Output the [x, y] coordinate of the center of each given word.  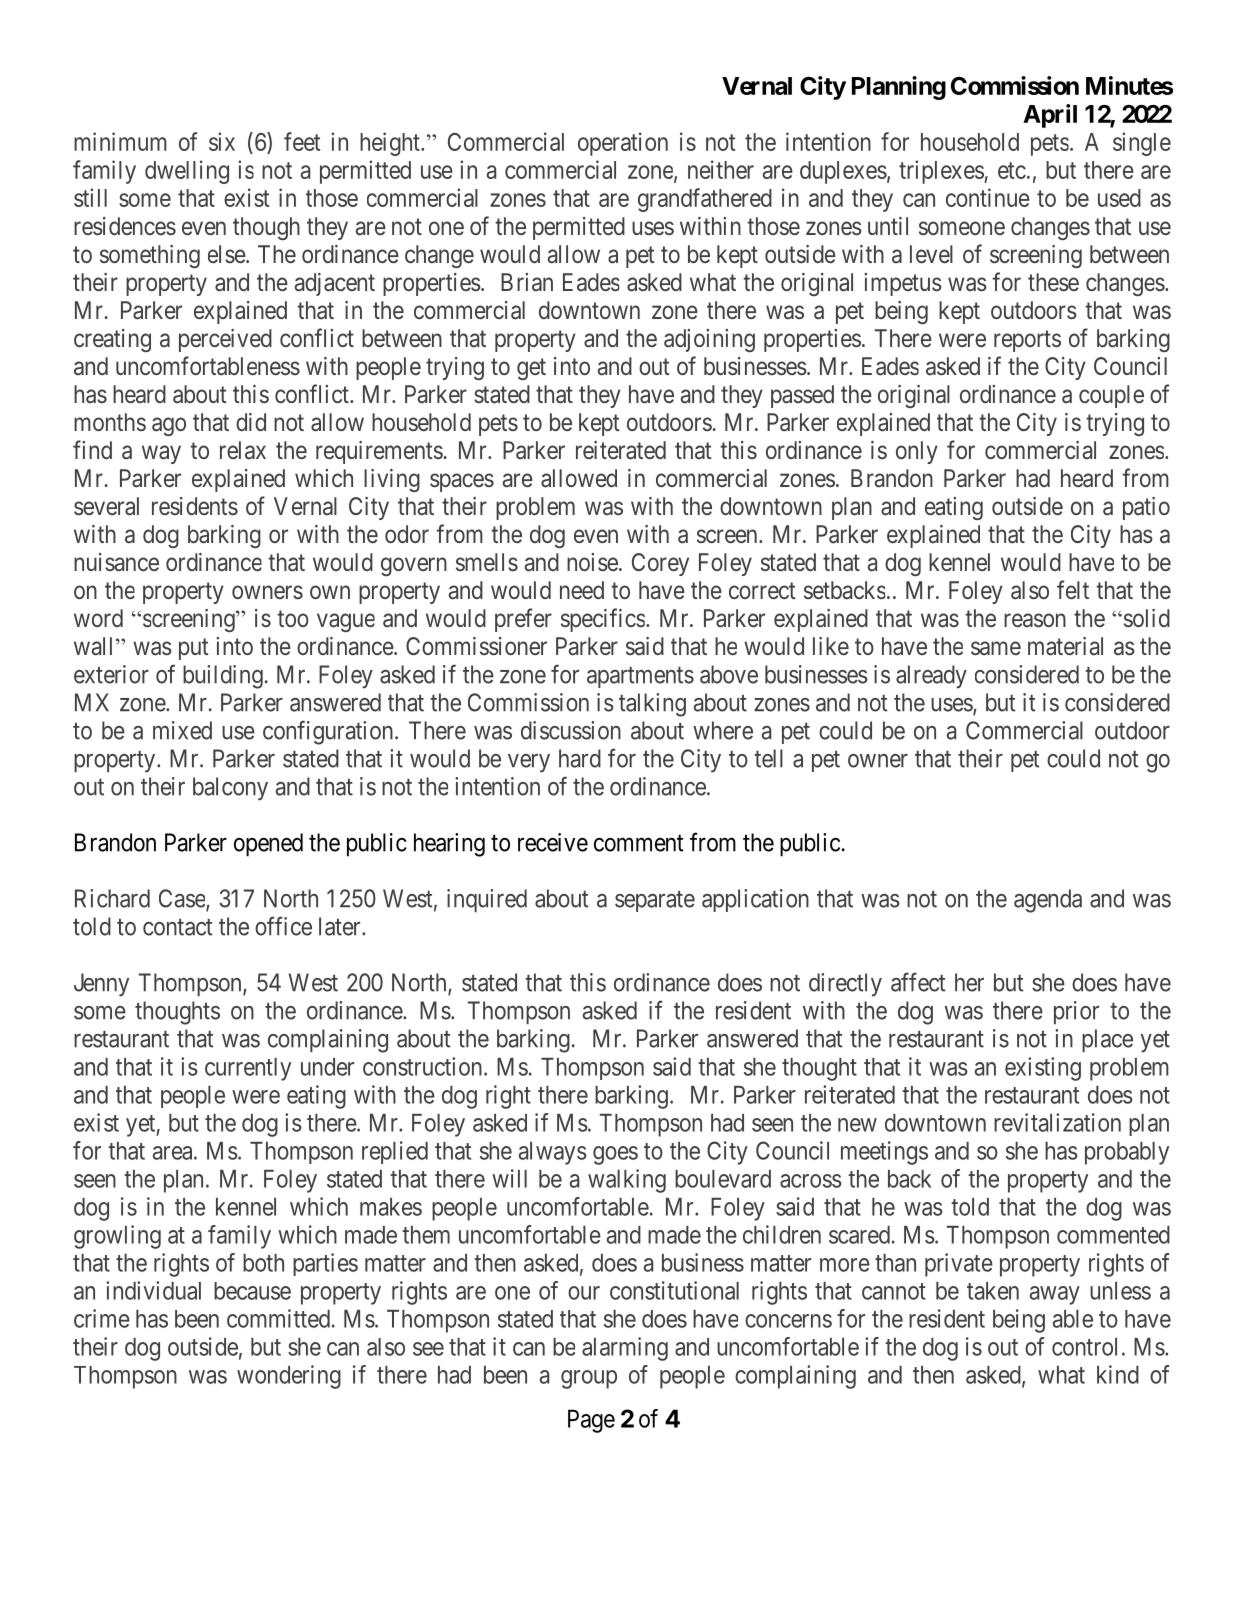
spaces [462, 482]
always [553, 1153]
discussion [571, 730]
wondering [289, 1377]
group [589, 1379]
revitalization [1057, 1122]
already [931, 677]
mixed [182, 730]
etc [1012, 170]
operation [623, 144]
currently [248, 1069]
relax [243, 450]
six [222, 141]
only [917, 452]
